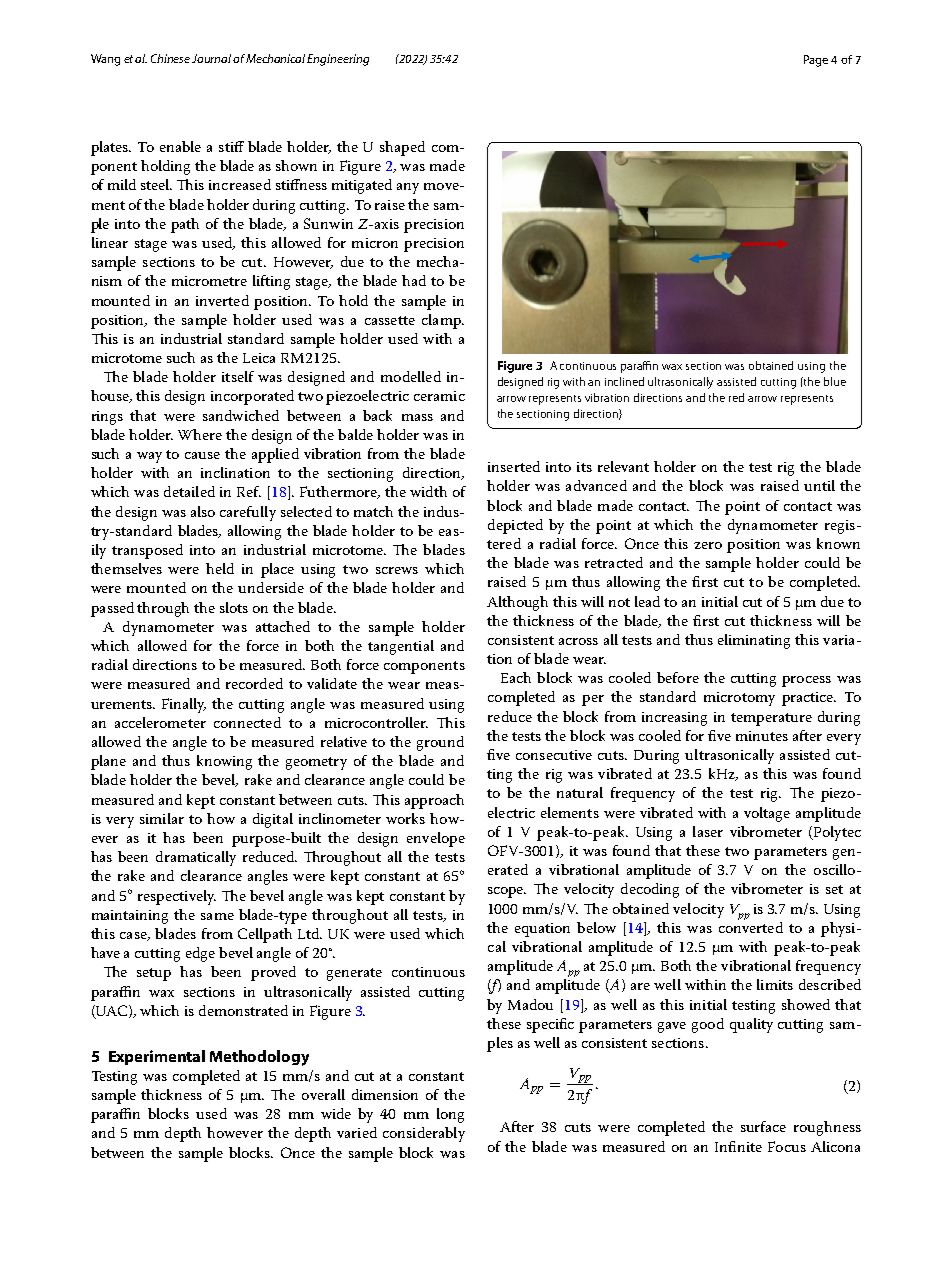 The image size is (952, 1265). Describe the element at coordinates (517, 603) in the screenshot. I see `Although` at that location.
